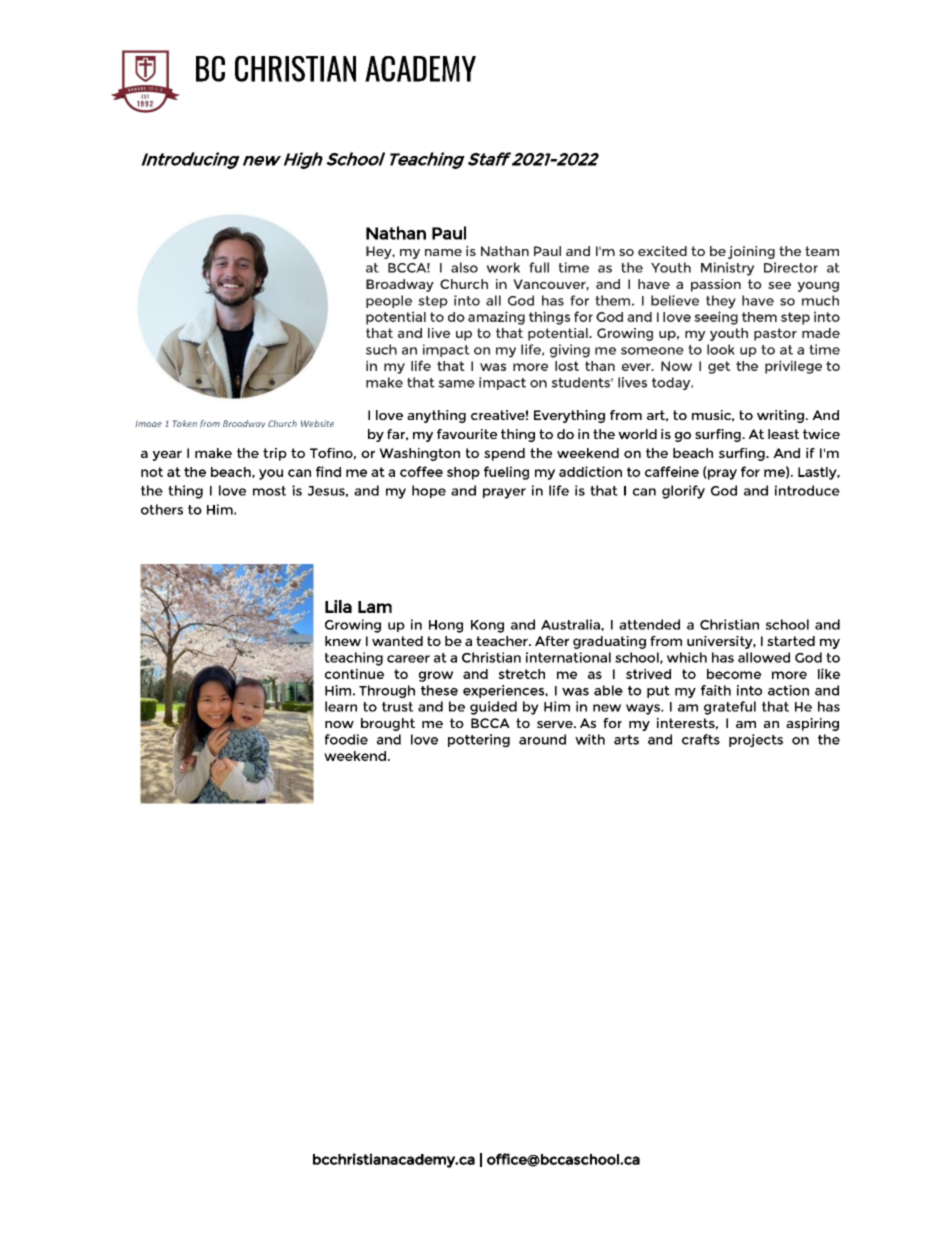 The width and height of the screenshot is (952, 1233). Describe the element at coordinates (429, 491) in the screenshot. I see `hope` at that location.
